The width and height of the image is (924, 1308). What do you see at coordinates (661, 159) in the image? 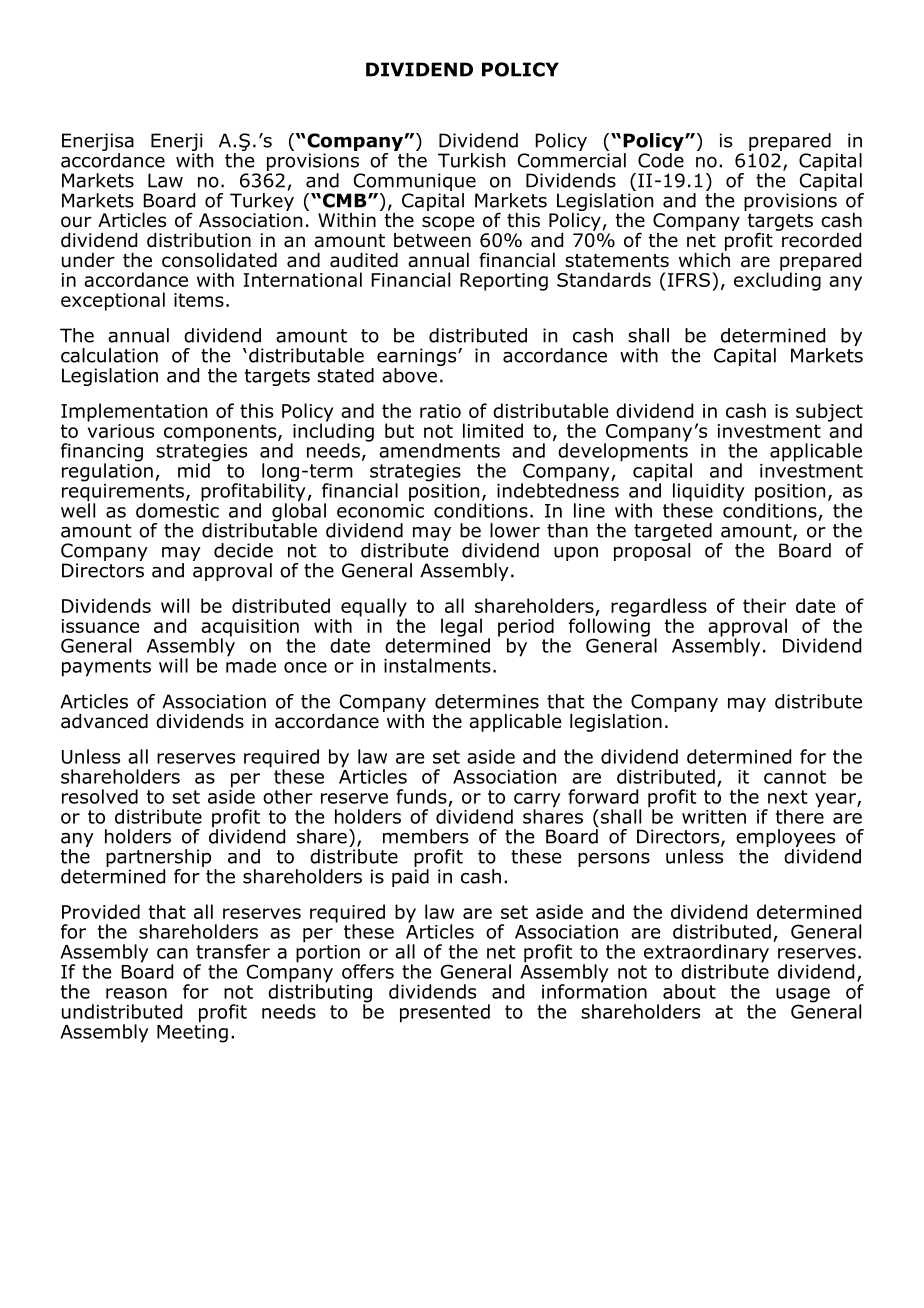
I see `Code` at bounding box center [661, 159].
